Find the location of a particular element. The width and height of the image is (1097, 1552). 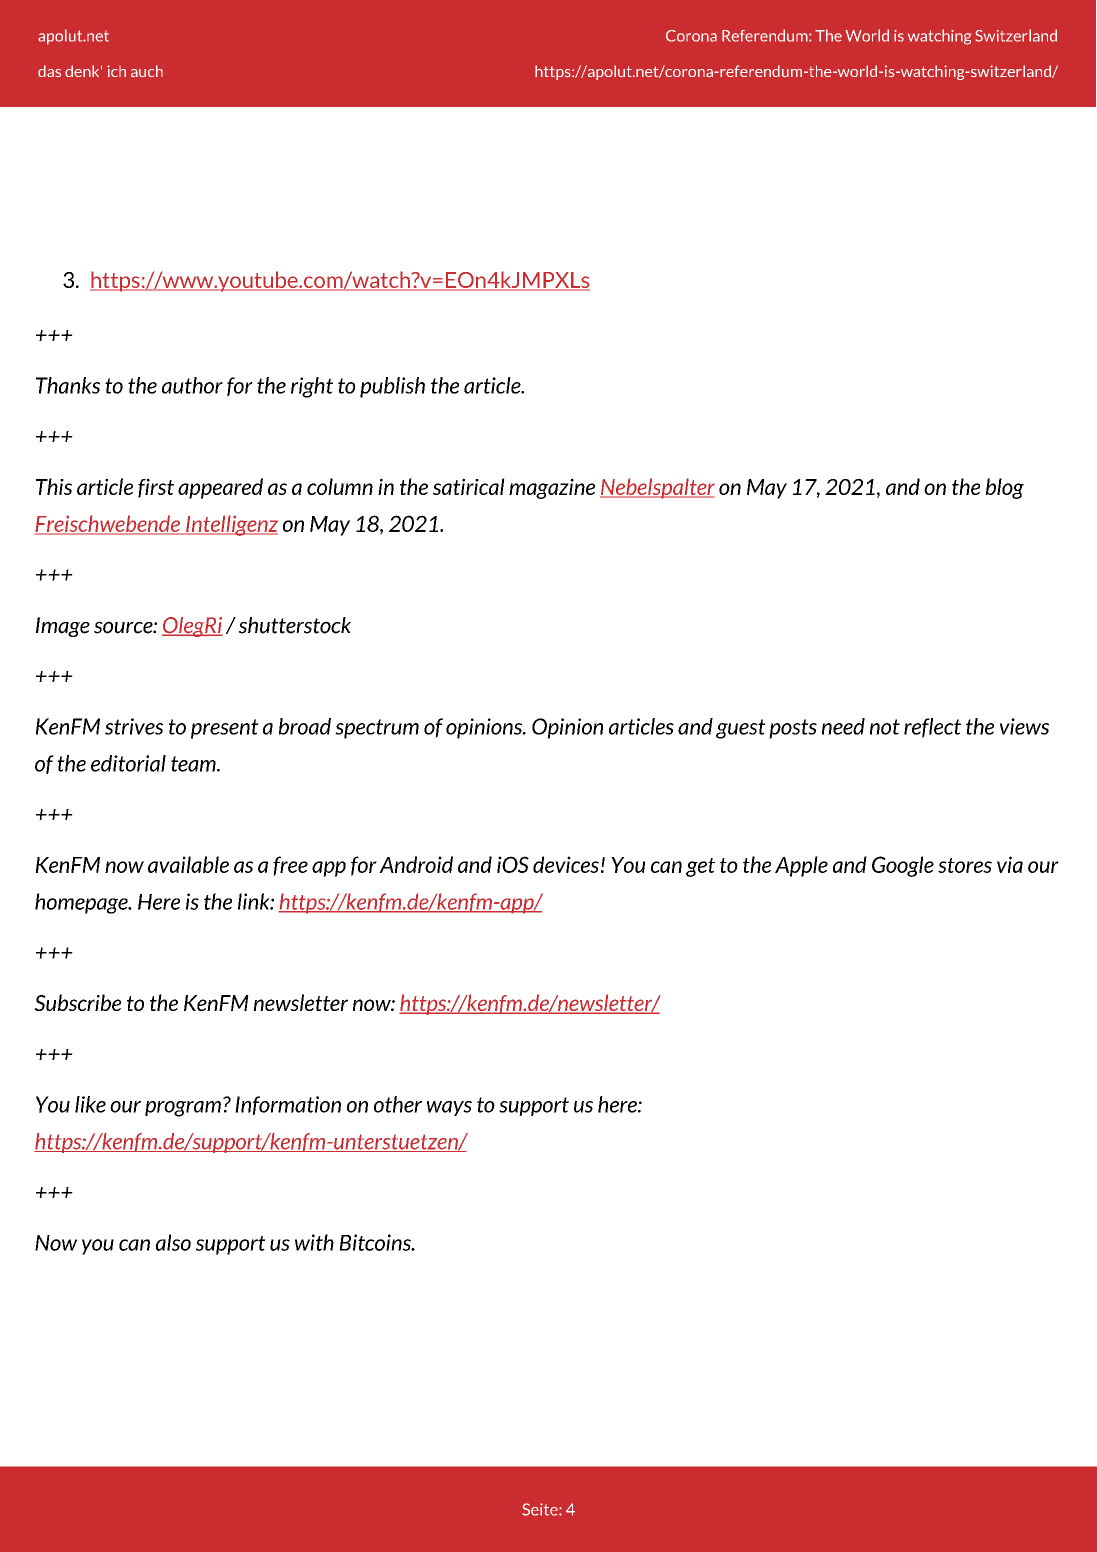

Google is located at coordinates (903, 866).
